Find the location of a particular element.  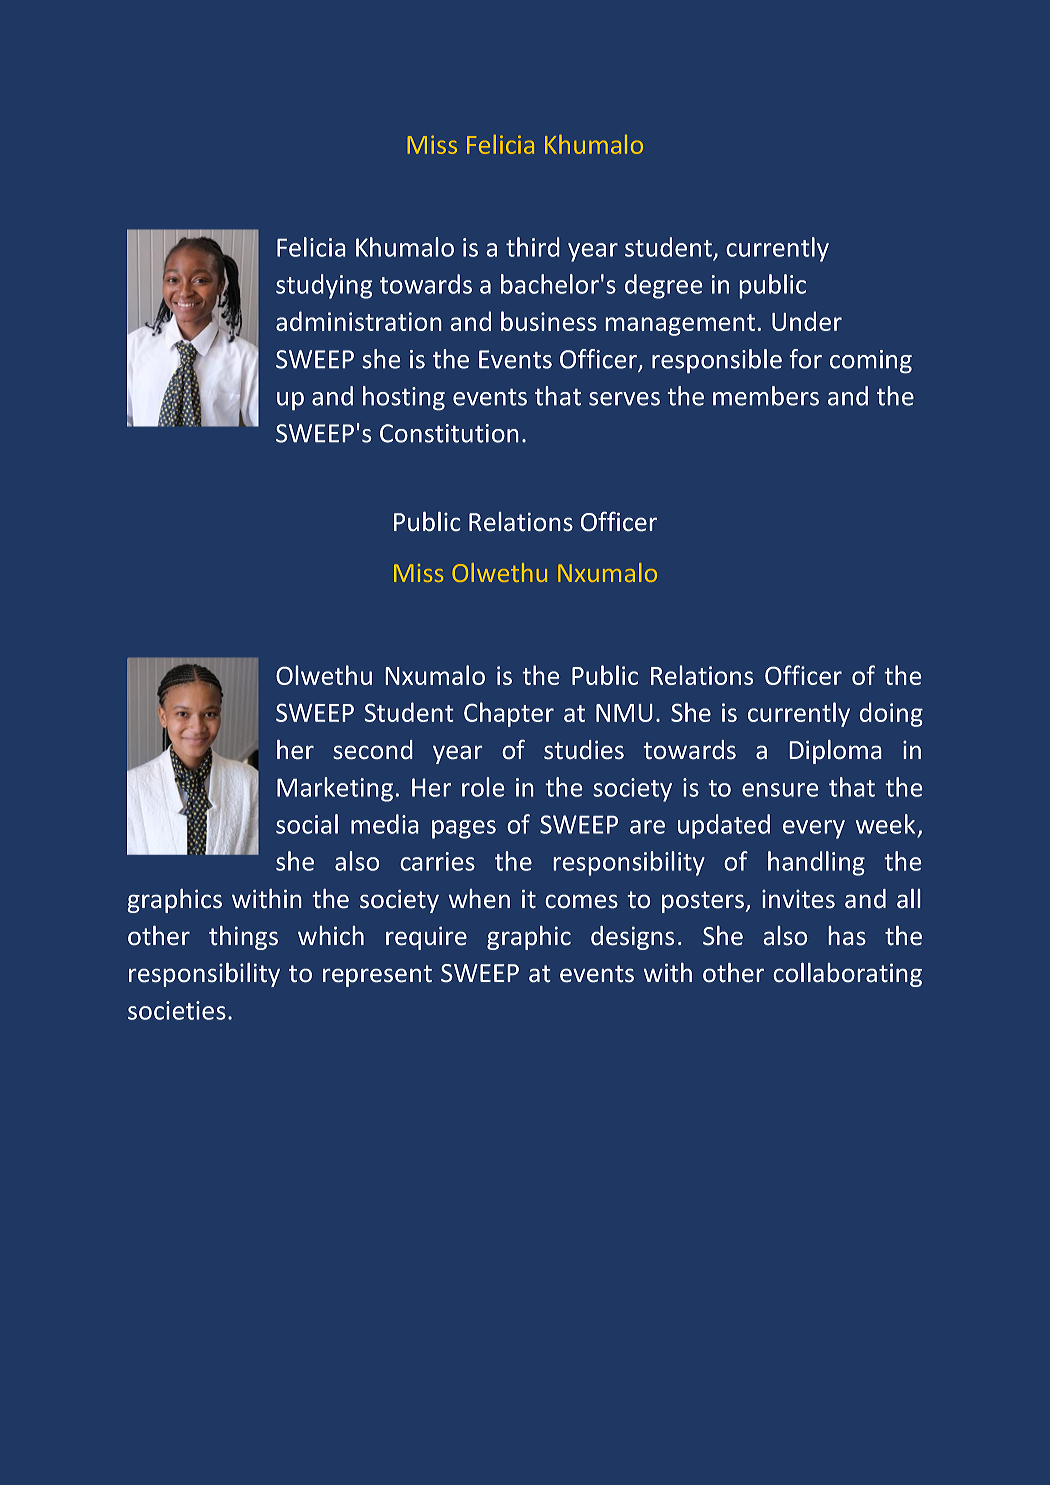

Under is located at coordinates (807, 321).
